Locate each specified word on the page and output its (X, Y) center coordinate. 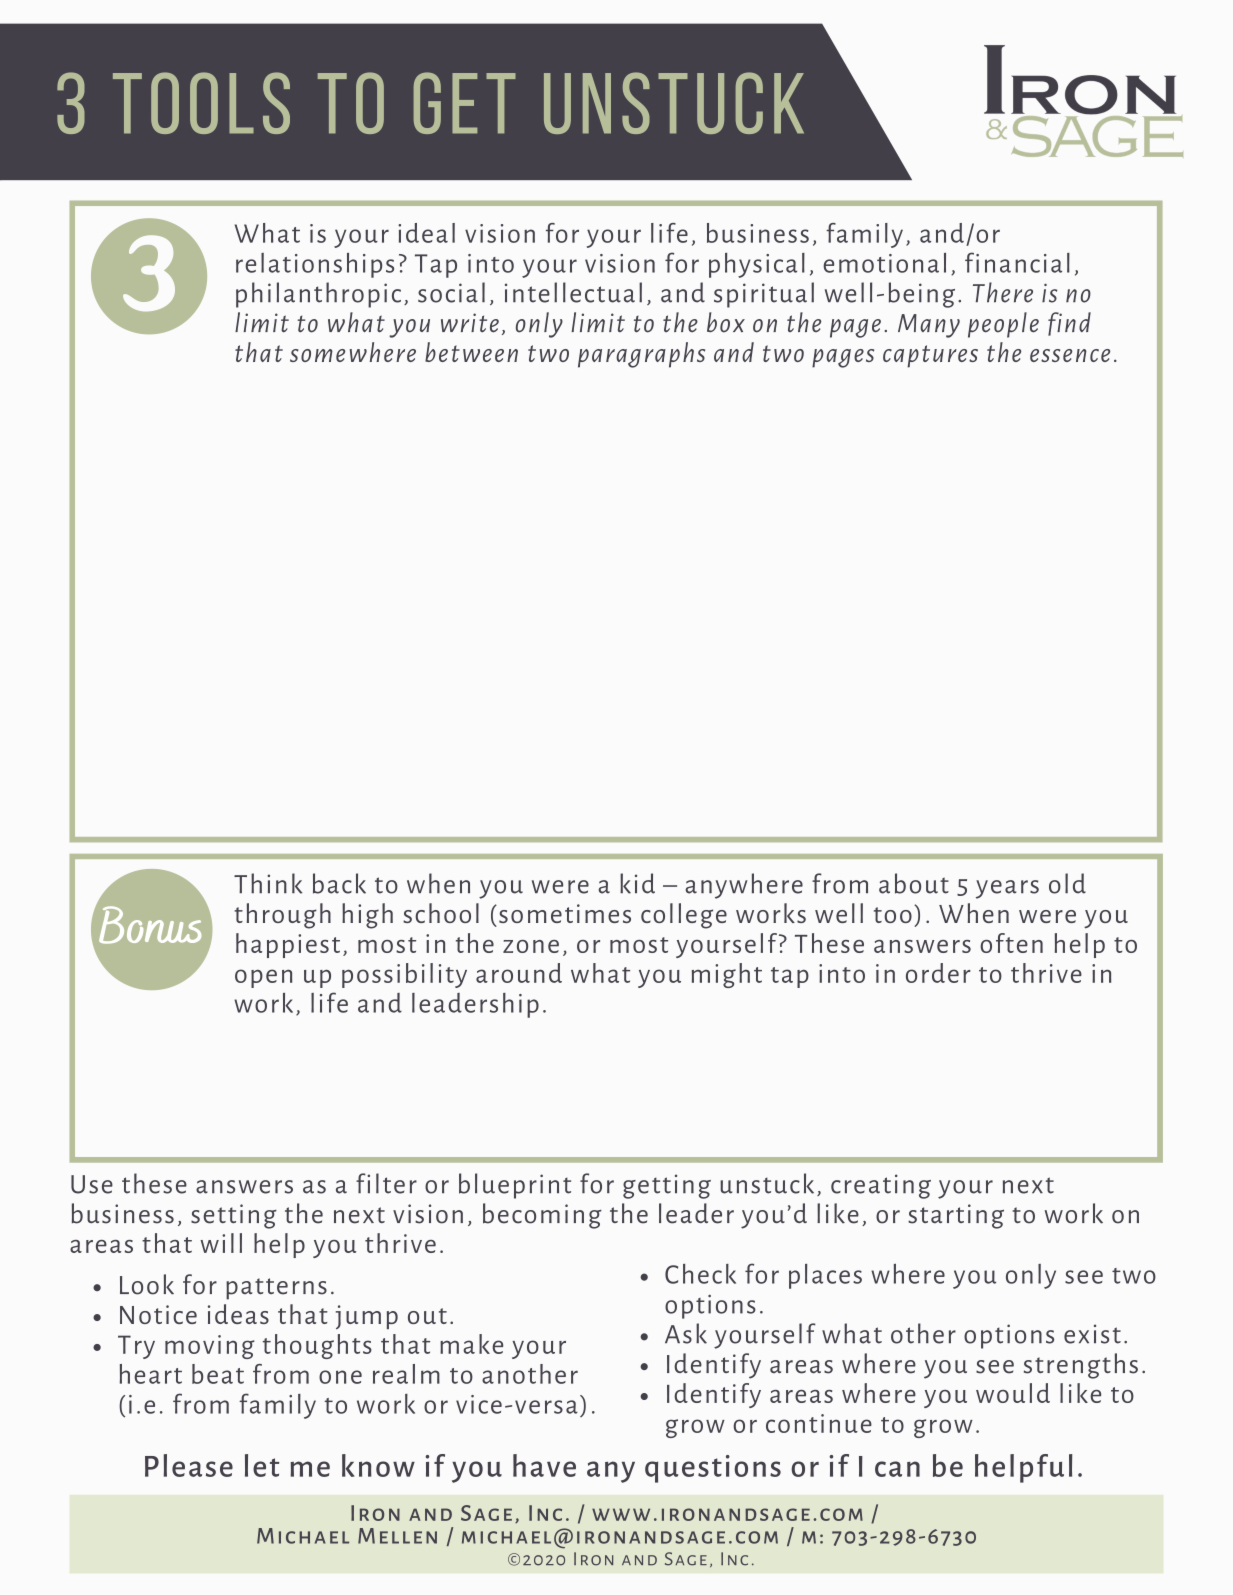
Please (189, 1465)
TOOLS (201, 103)
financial (1017, 262)
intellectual (573, 292)
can (897, 1469)
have (544, 1465)
